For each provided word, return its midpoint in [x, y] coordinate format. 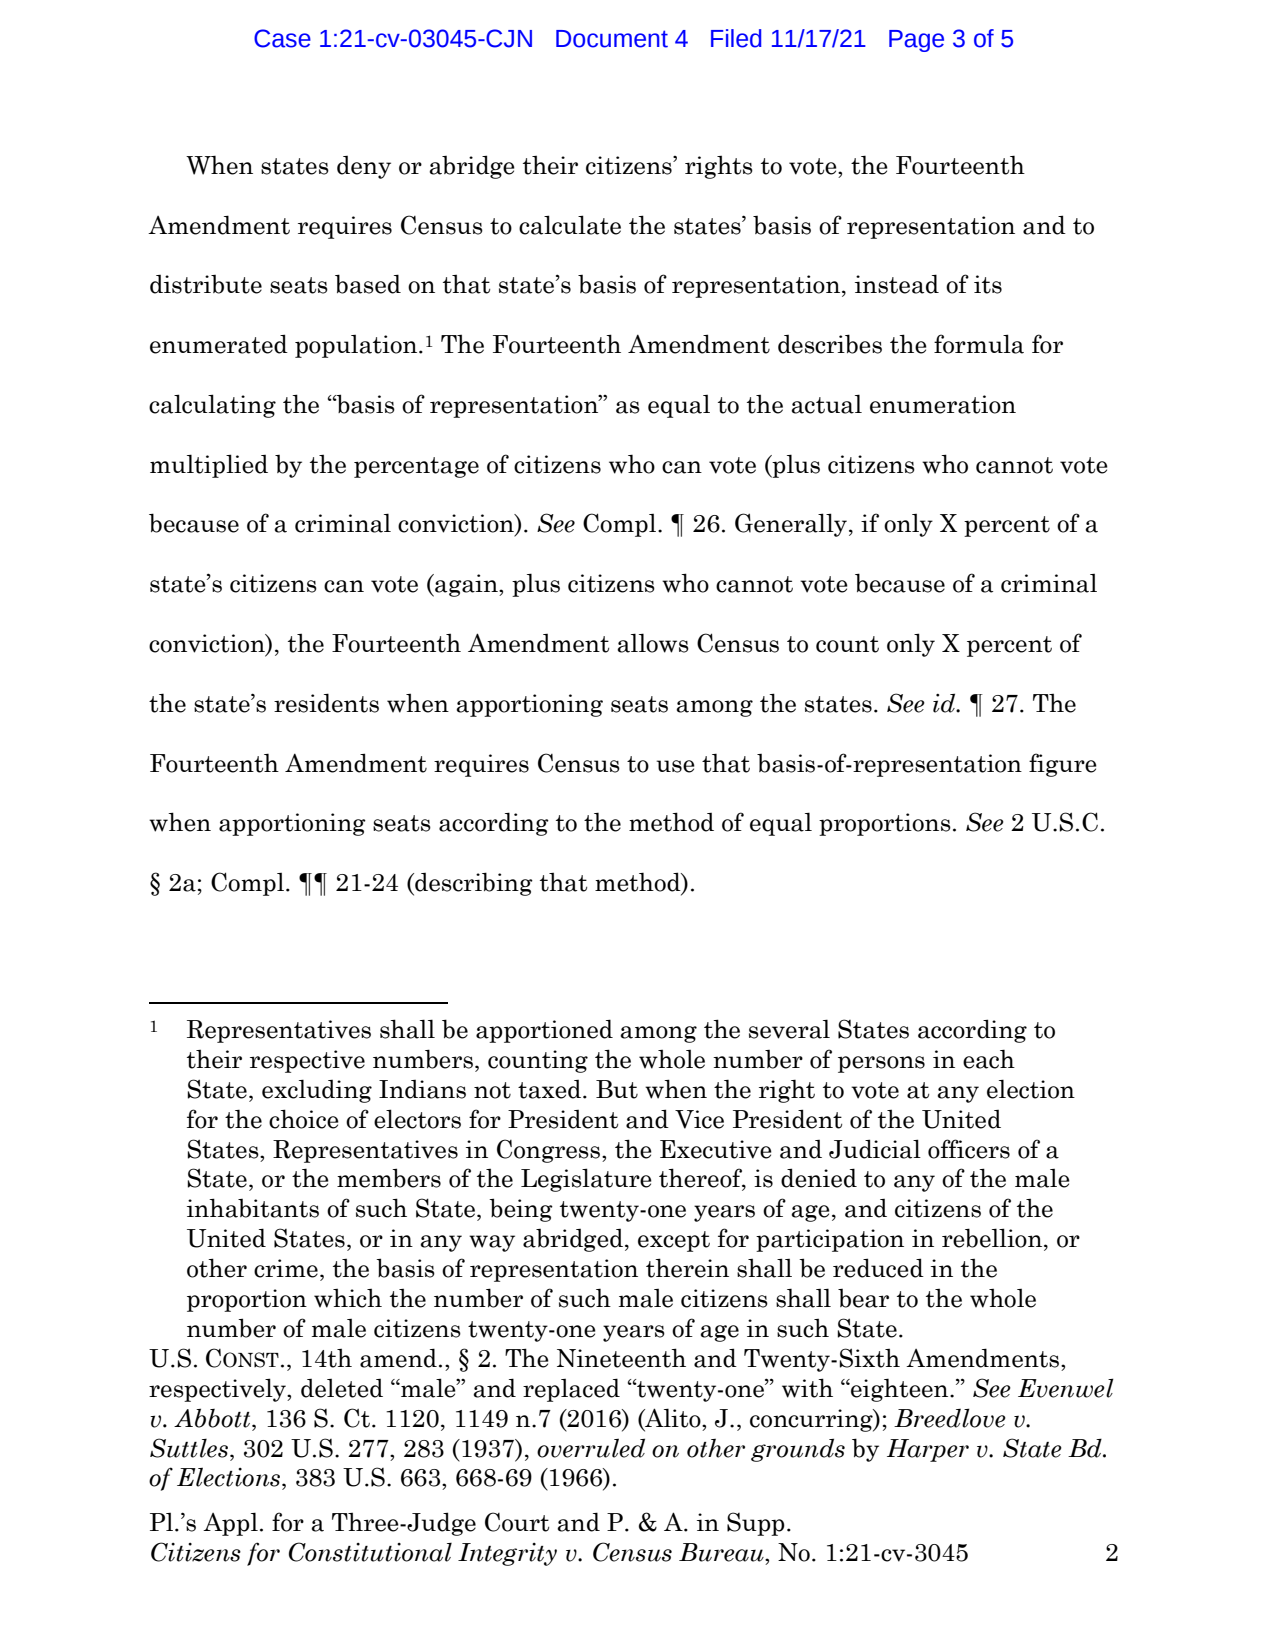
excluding [317, 1091]
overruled [591, 1448]
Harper [928, 1450]
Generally [792, 525]
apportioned [544, 1031]
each [989, 1059]
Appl [230, 1524]
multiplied [209, 466]
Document [612, 39]
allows [653, 643]
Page [916, 41]
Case [282, 38]
